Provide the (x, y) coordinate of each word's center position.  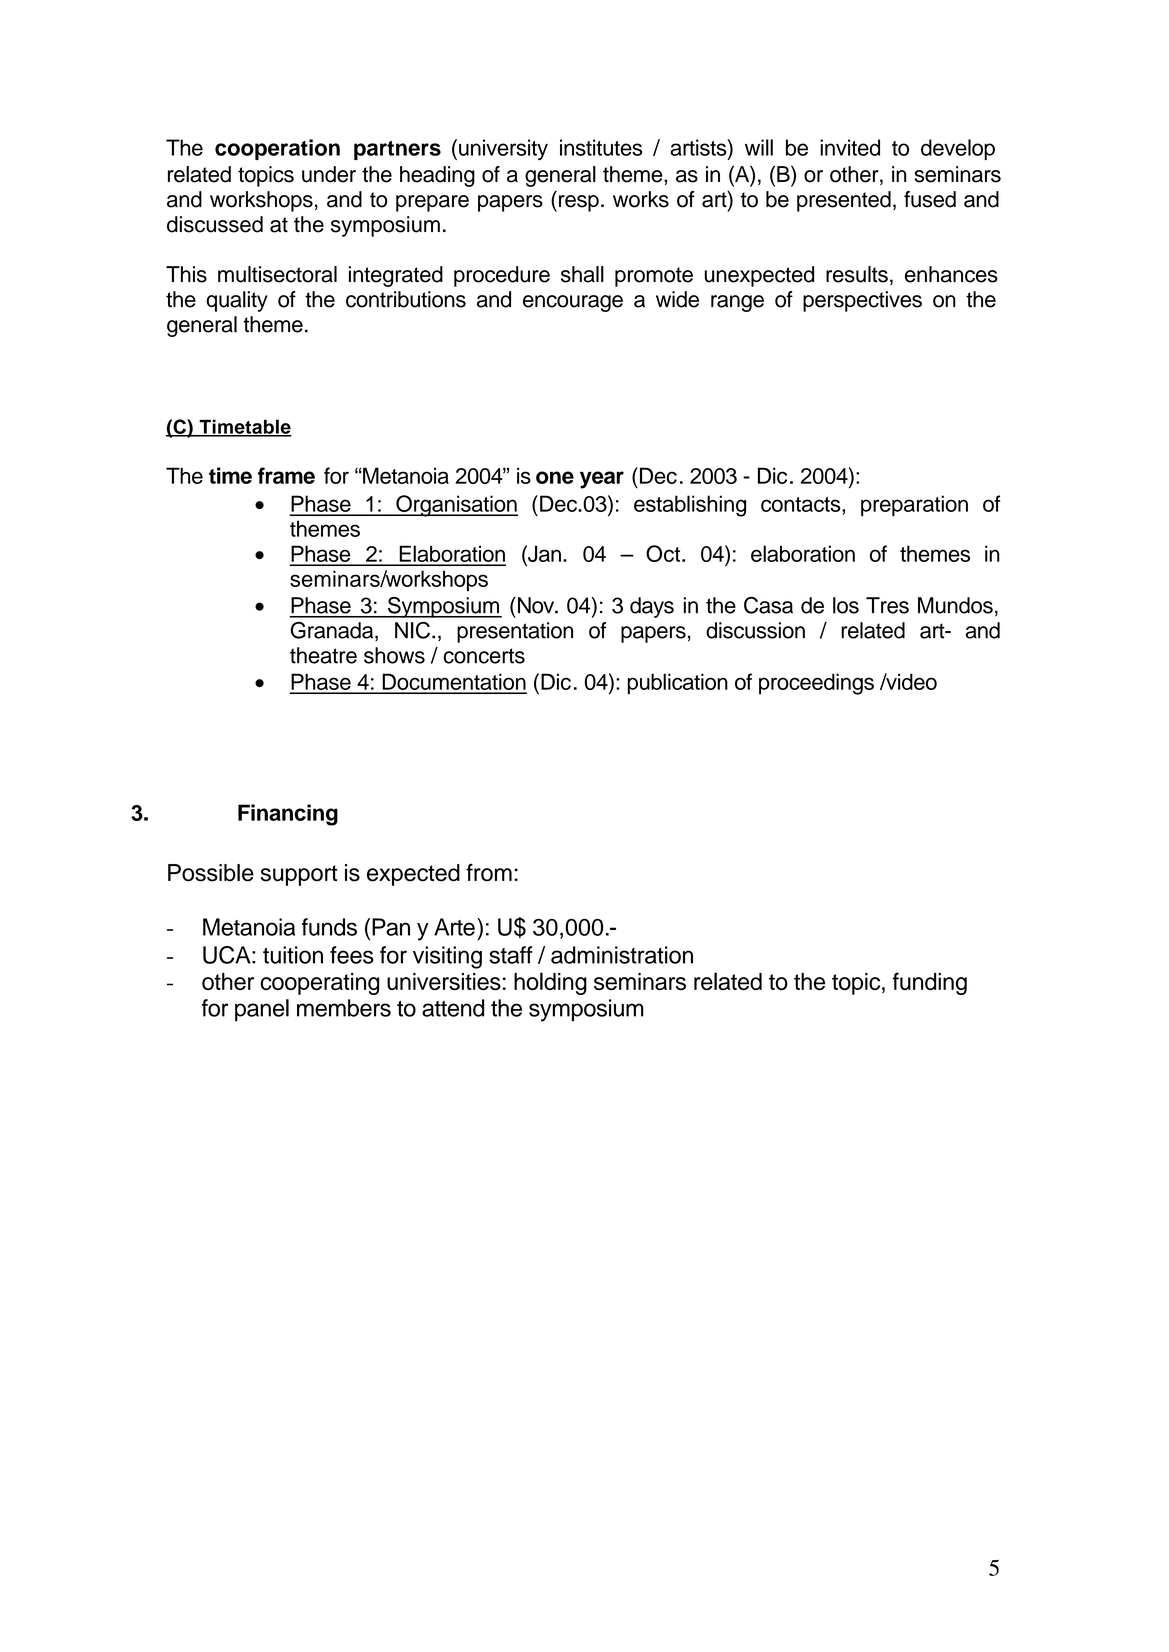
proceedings (816, 684)
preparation (914, 506)
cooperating (319, 984)
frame (286, 475)
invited (850, 147)
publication (678, 684)
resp (579, 203)
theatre (323, 655)
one (555, 477)
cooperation (277, 149)
